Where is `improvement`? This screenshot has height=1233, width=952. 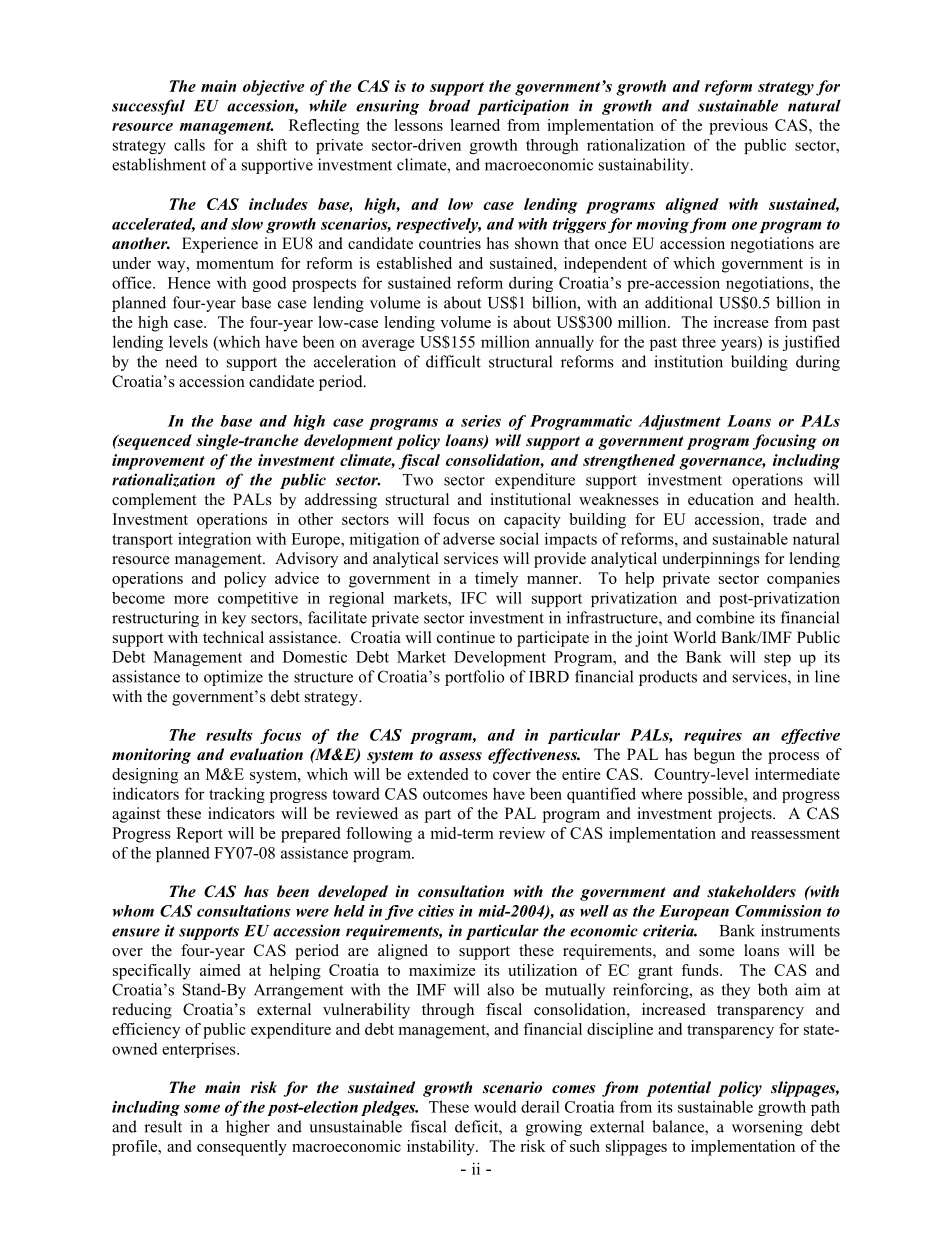
improvement is located at coordinates (158, 462).
